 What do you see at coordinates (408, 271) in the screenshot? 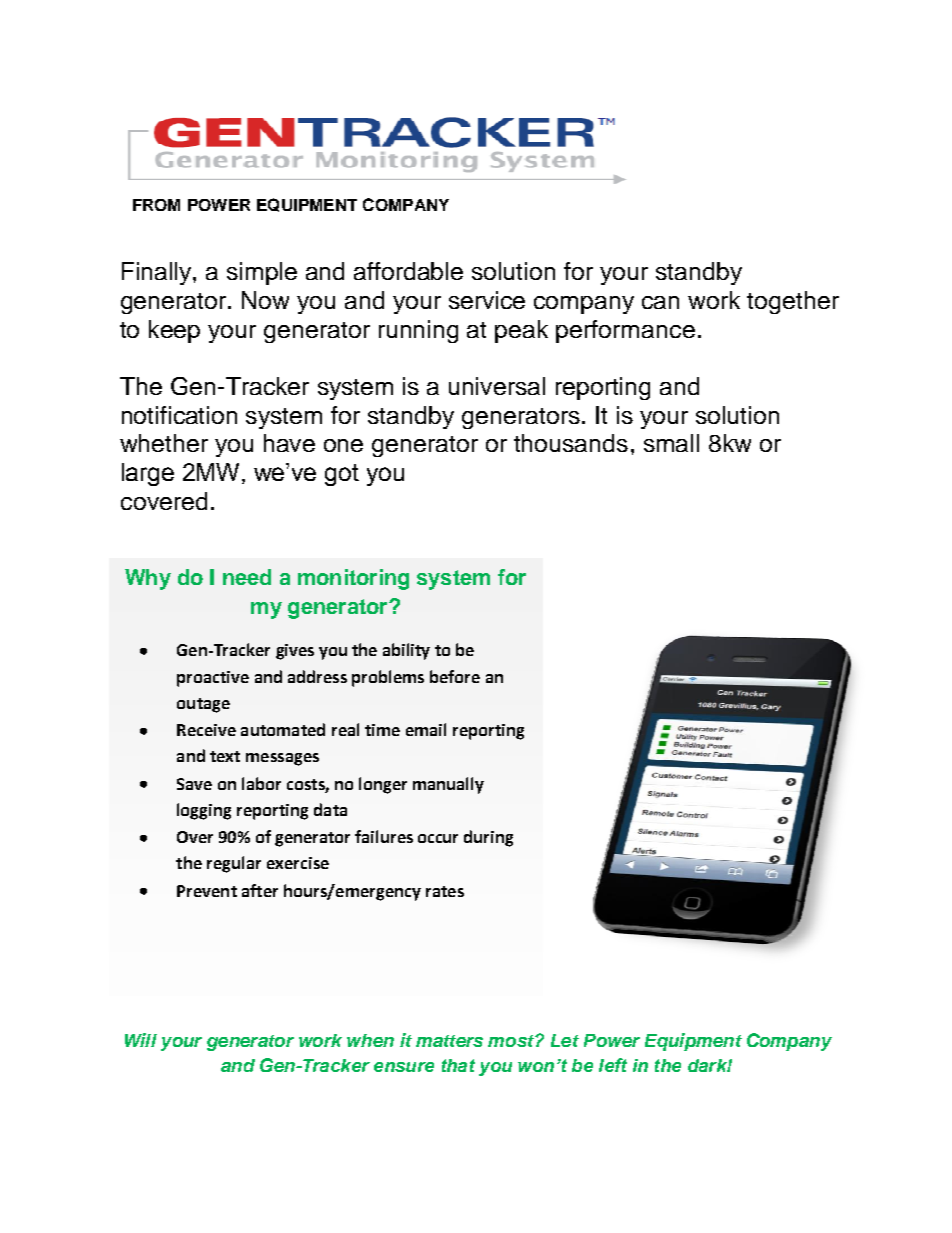
I see `affordable` at bounding box center [408, 271].
